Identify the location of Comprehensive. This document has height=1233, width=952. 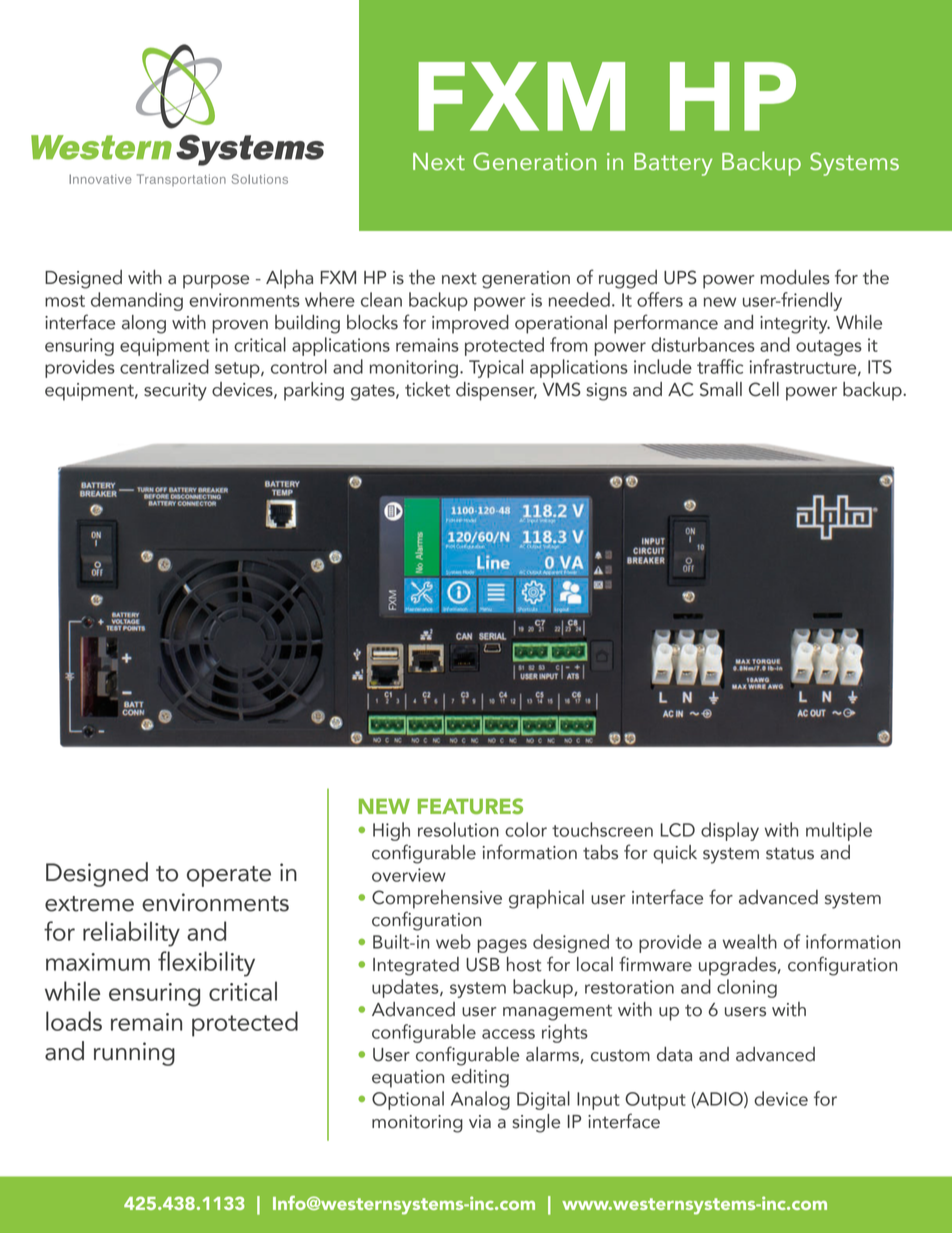
(437, 899).
